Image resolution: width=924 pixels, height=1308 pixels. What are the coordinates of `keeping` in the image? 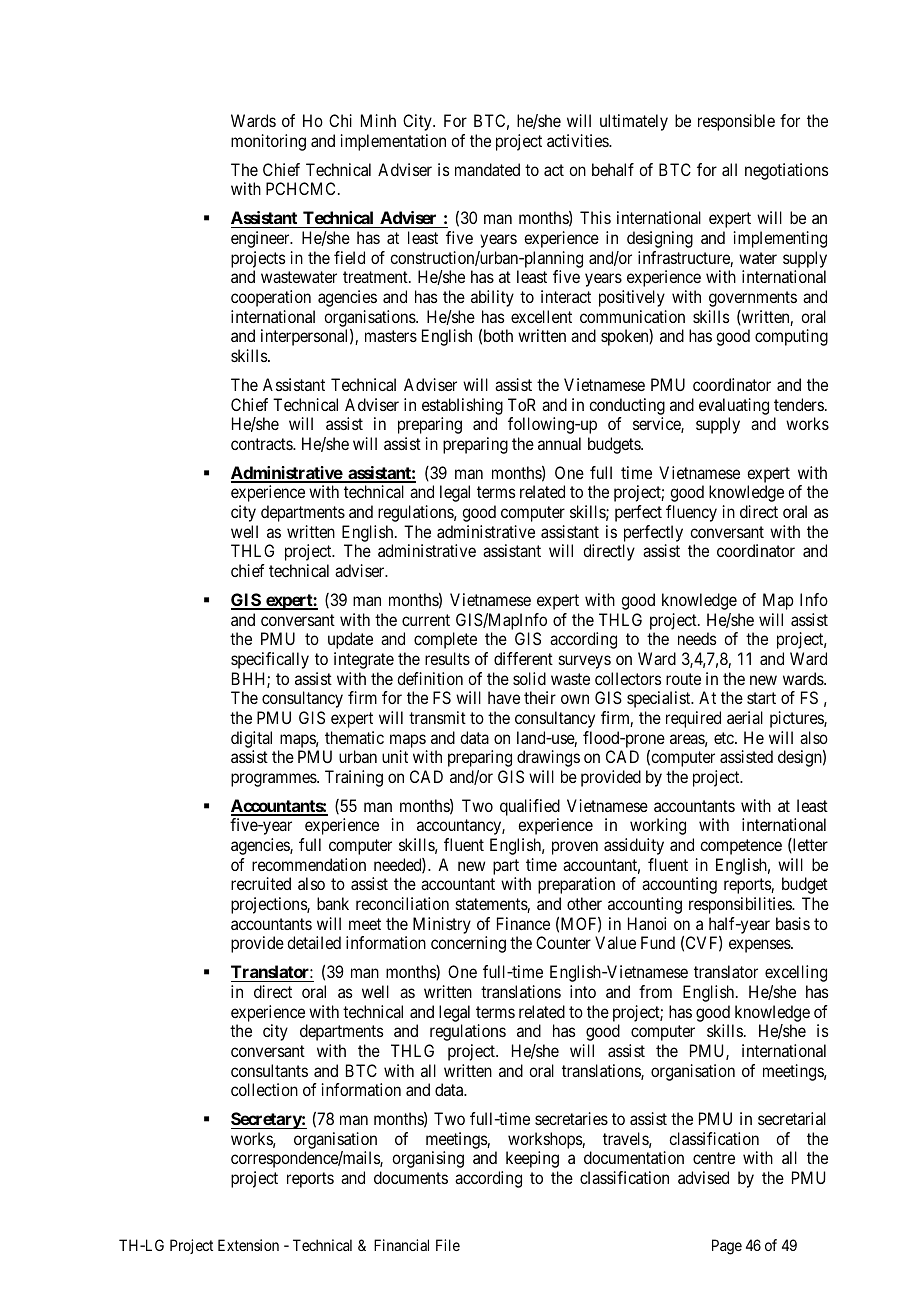 It's located at (532, 1159).
